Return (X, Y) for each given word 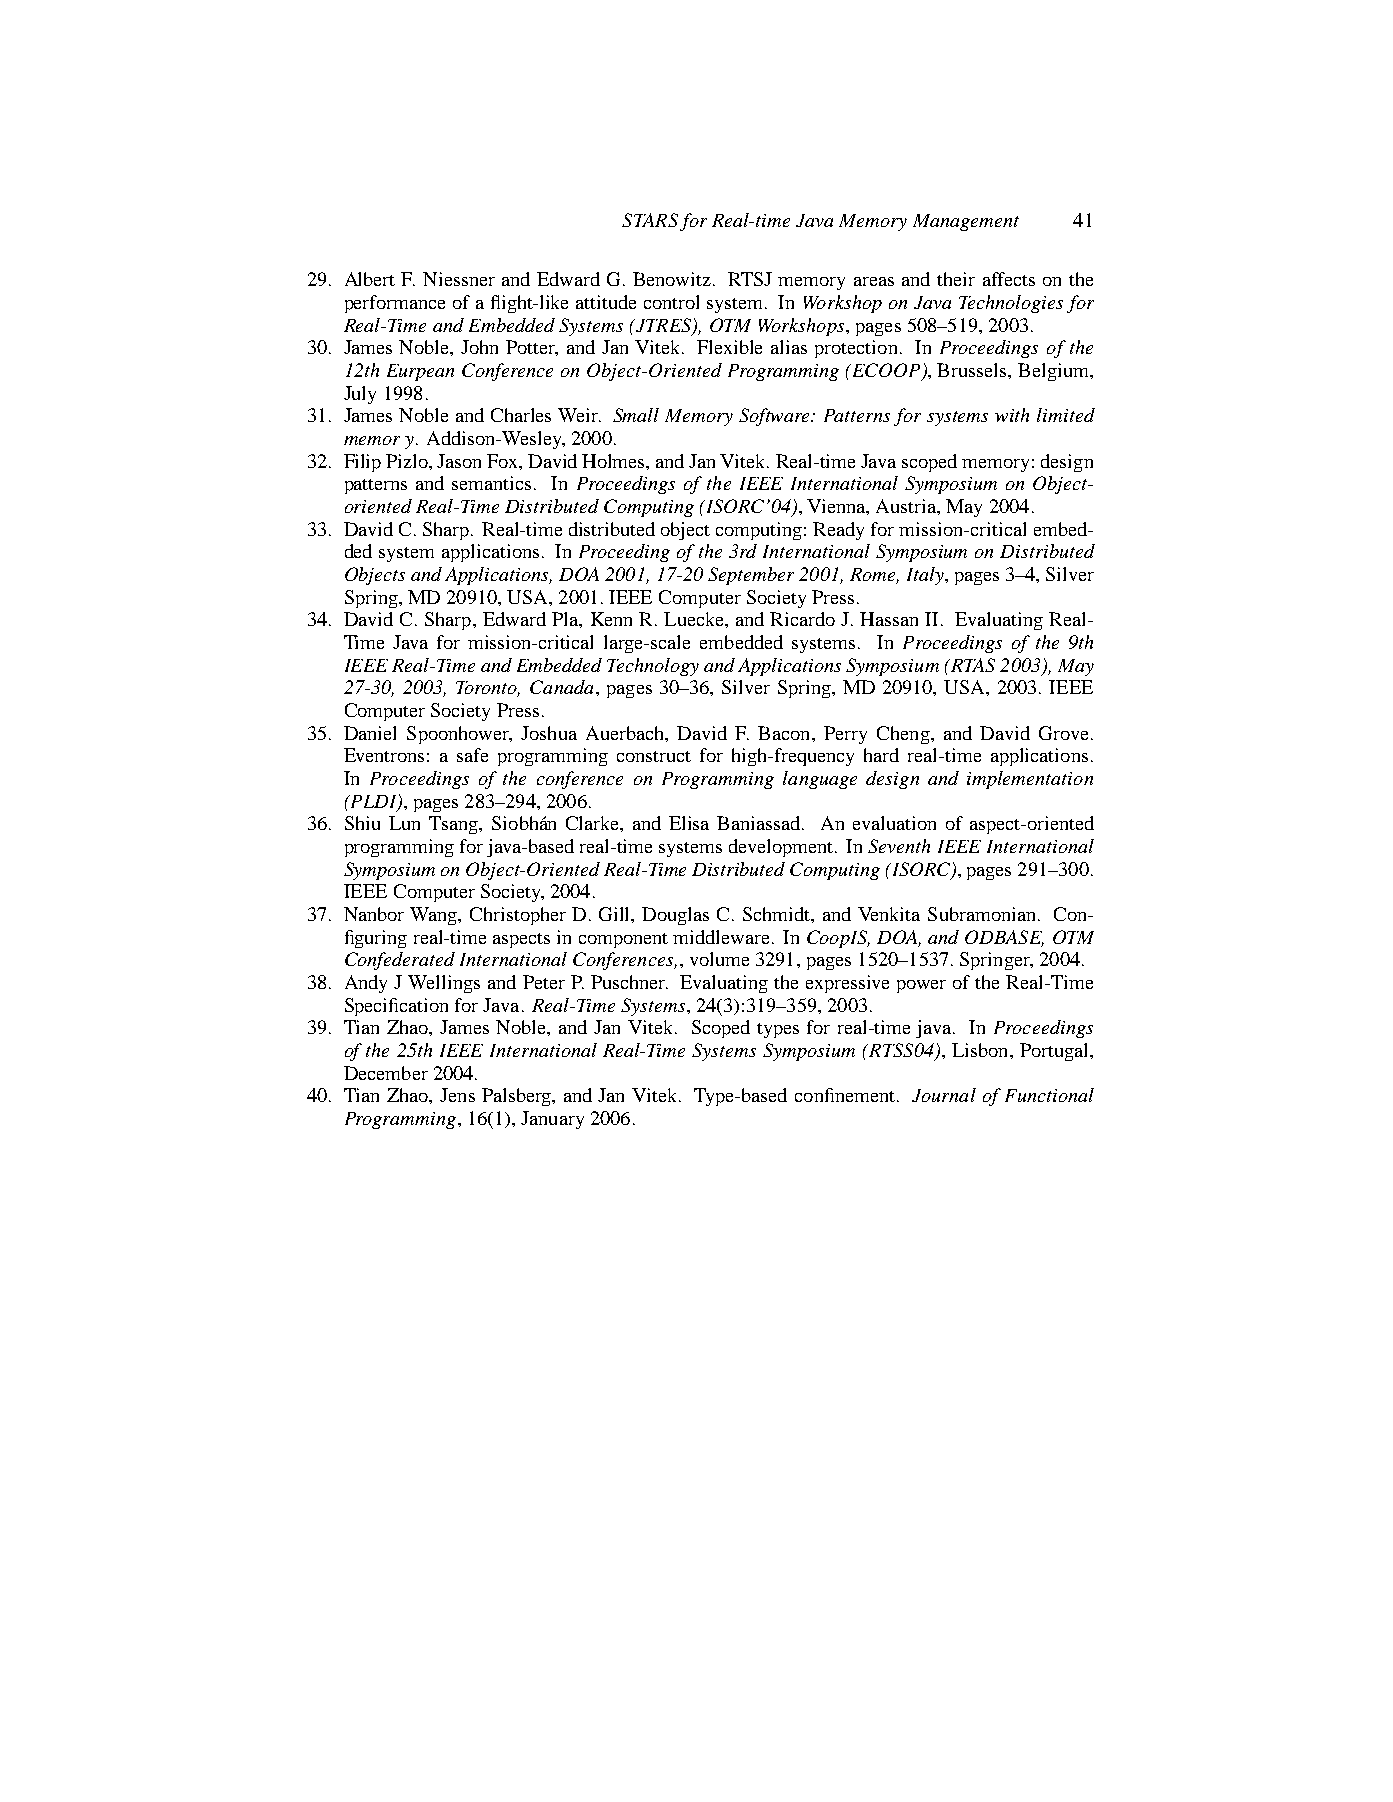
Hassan (889, 619)
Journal (944, 1095)
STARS (650, 220)
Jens (457, 1095)
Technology (653, 667)
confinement (846, 1095)
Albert (370, 279)
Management (966, 222)
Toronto (488, 689)
